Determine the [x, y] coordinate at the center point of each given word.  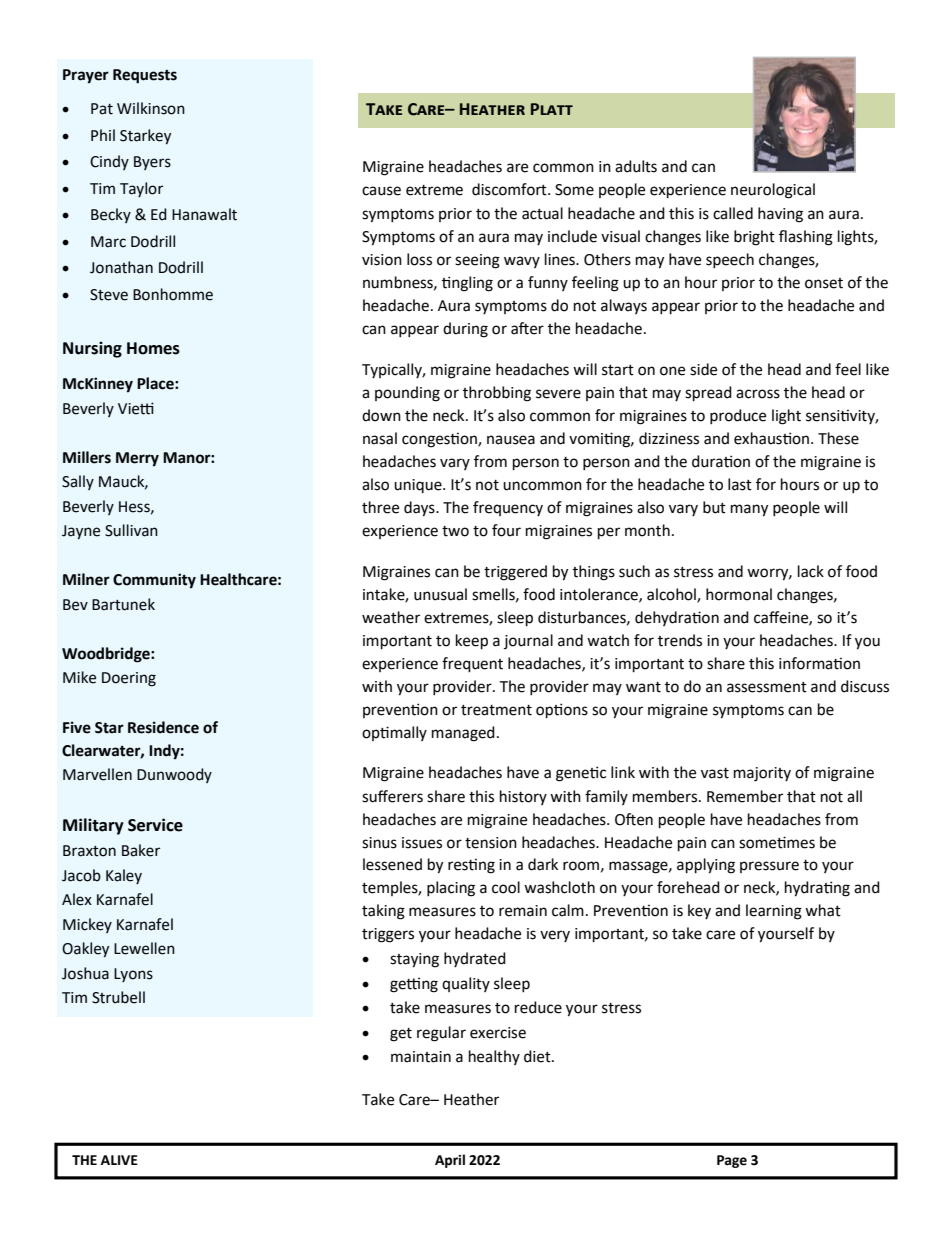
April [450, 1161]
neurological [773, 191]
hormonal [739, 594]
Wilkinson [151, 108]
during [465, 330]
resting [471, 866]
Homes [153, 348]
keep [472, 642]
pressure [769, 867]
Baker [141, 850]
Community [154, 581]
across [758, 394]
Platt [552, 109]
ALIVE [119, 1160]
